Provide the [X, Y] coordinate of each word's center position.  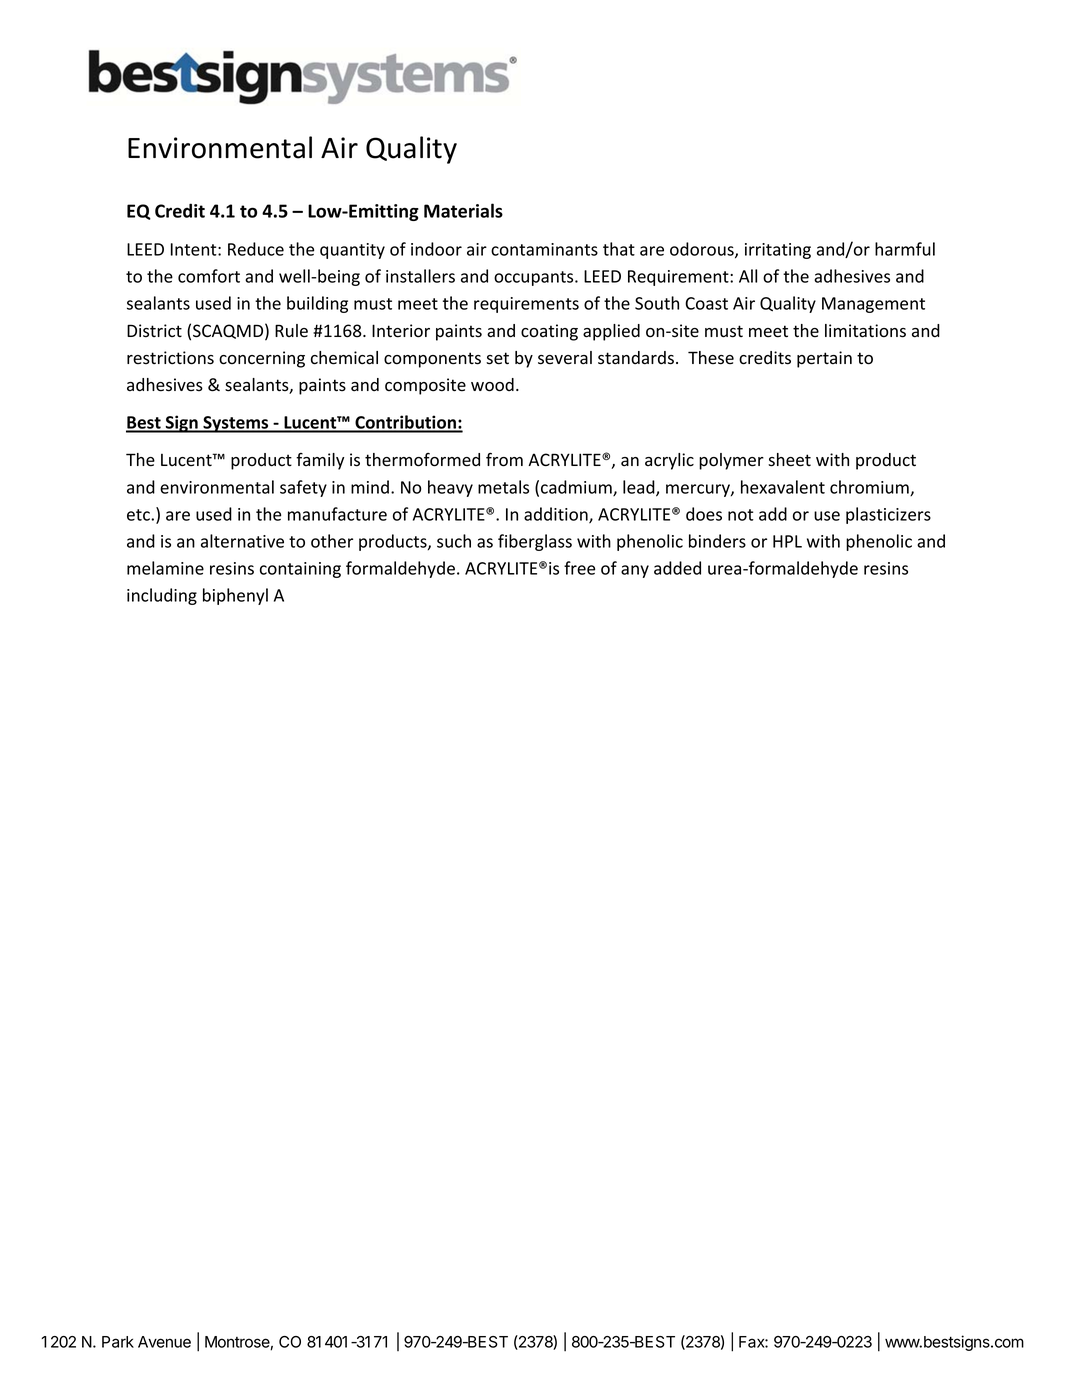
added [677, 568]
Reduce [256, 249]
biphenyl [235, 596]
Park [118, 1342]
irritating [778, 251]
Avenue [164, 1342]
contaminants [544, 249]
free [579, 568]
